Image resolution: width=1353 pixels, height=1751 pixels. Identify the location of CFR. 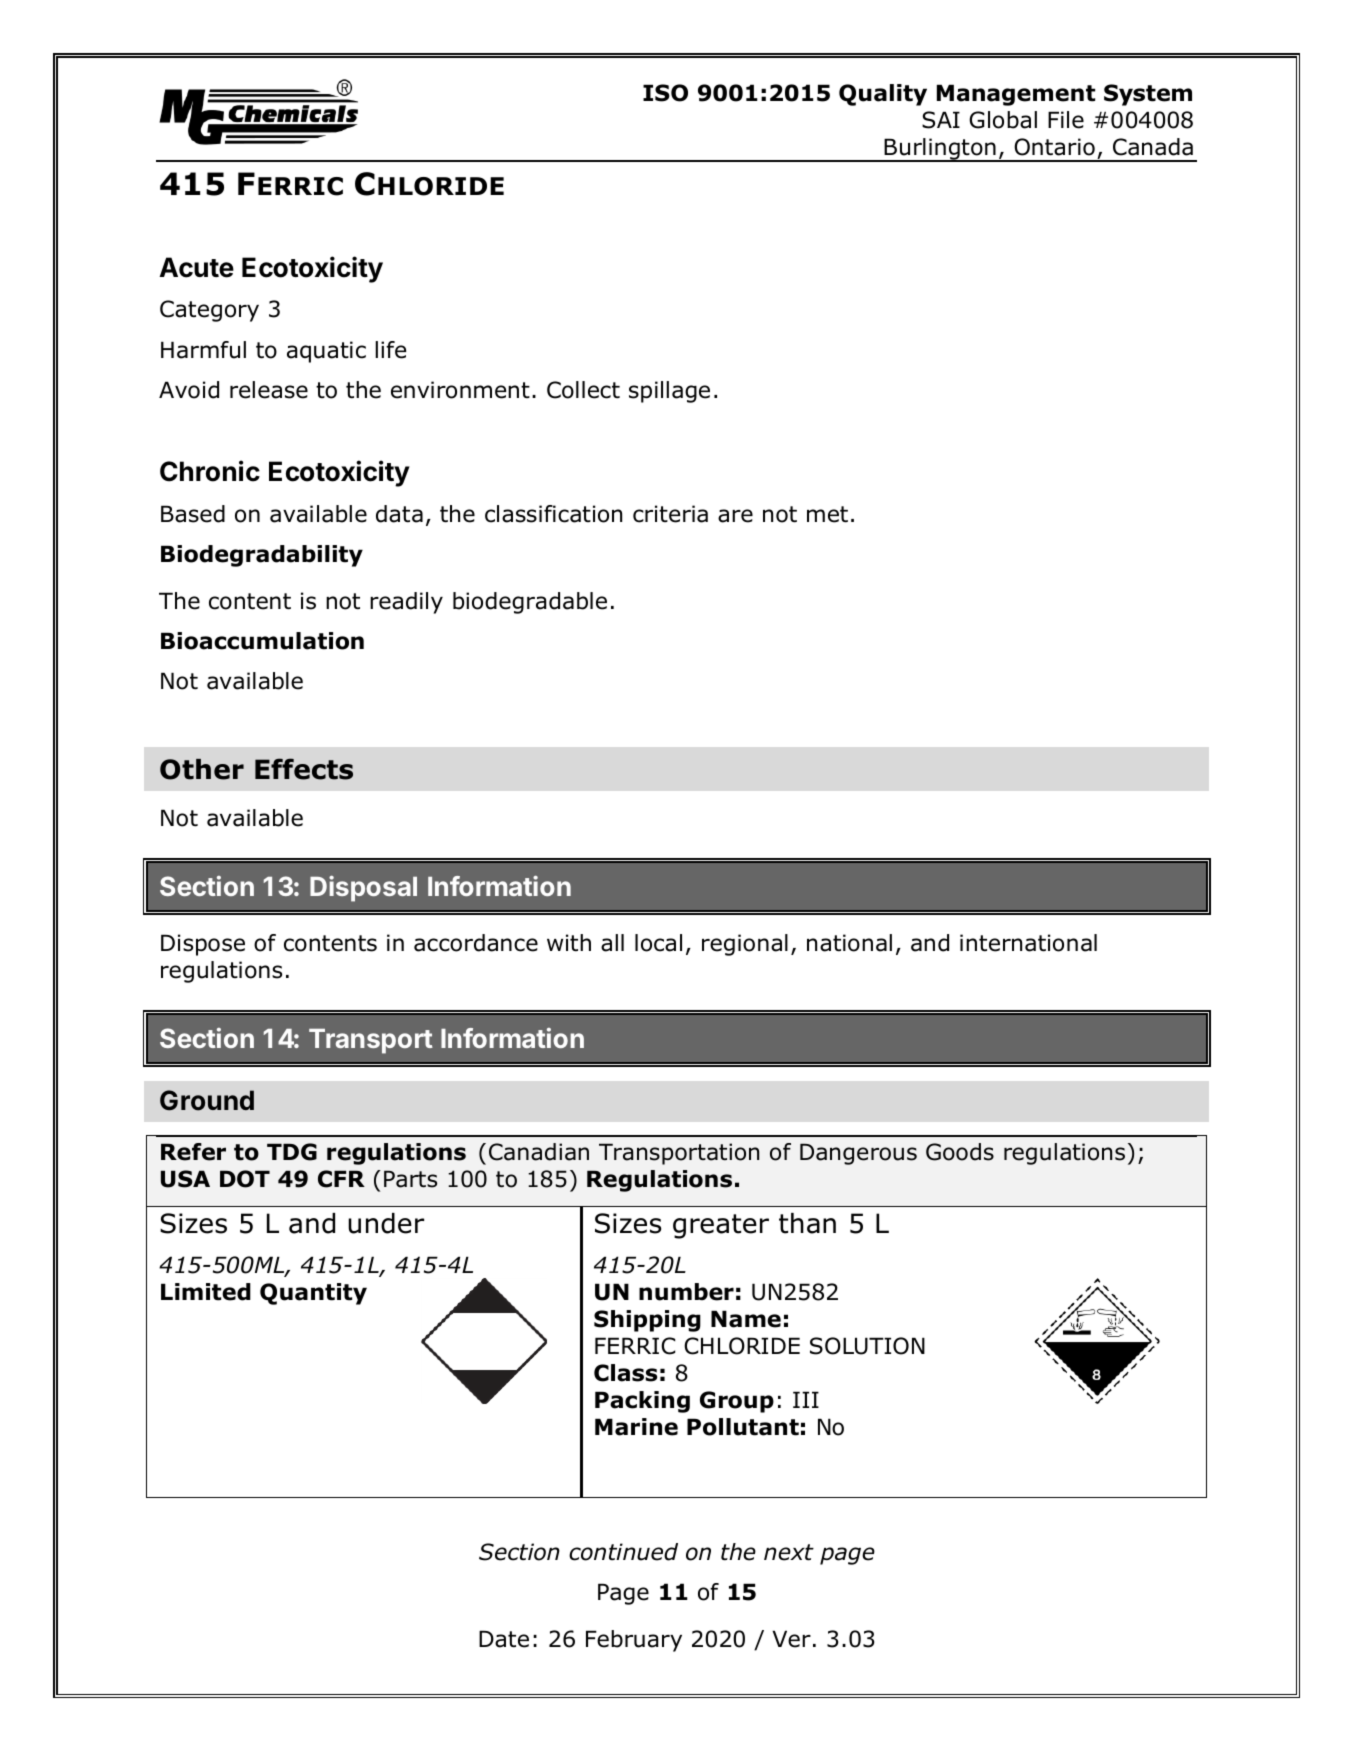
(341, 1179).
